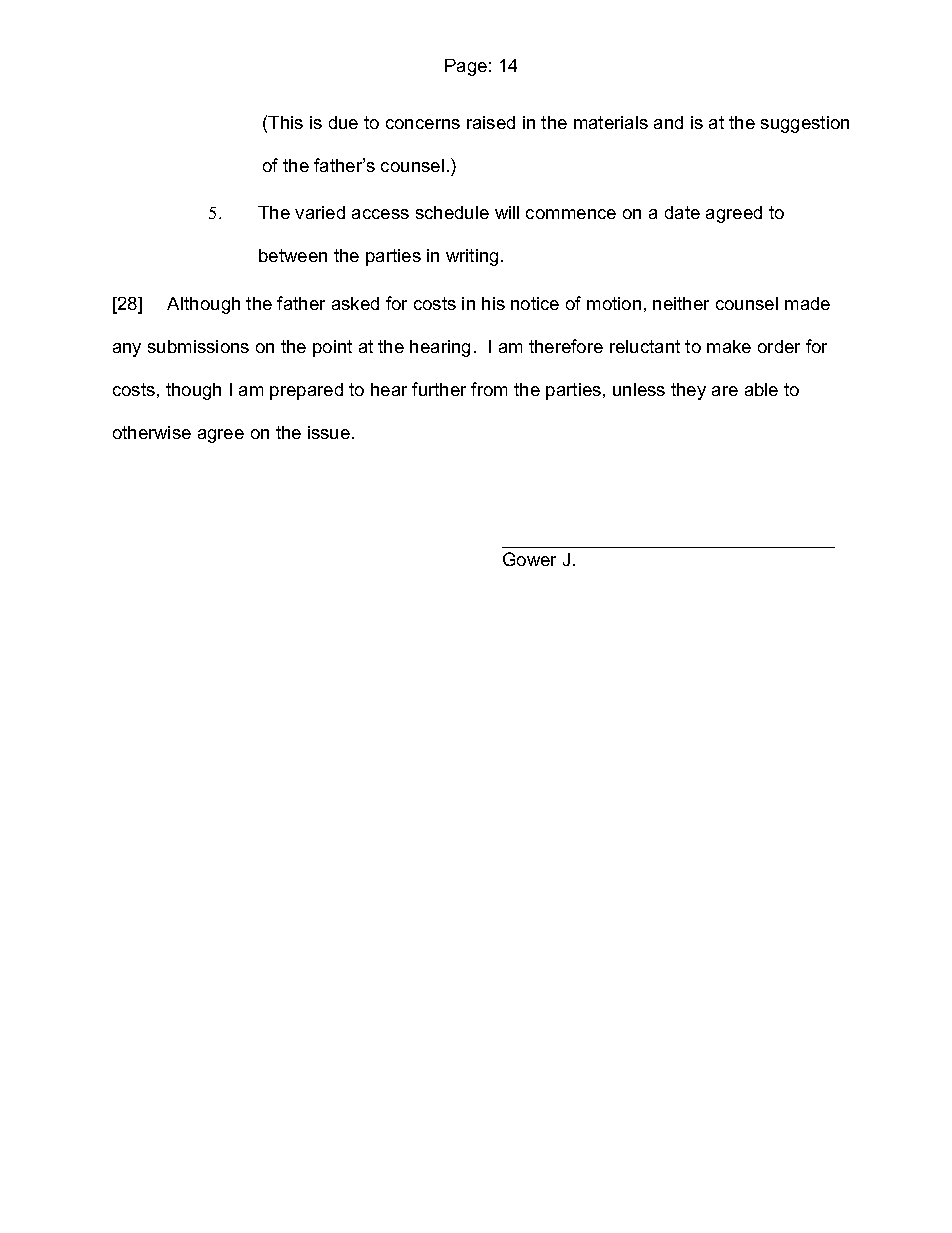 Image resolution: width=952 pixels, height=1233 pixels. I want to click on This, so click(285, 122).
